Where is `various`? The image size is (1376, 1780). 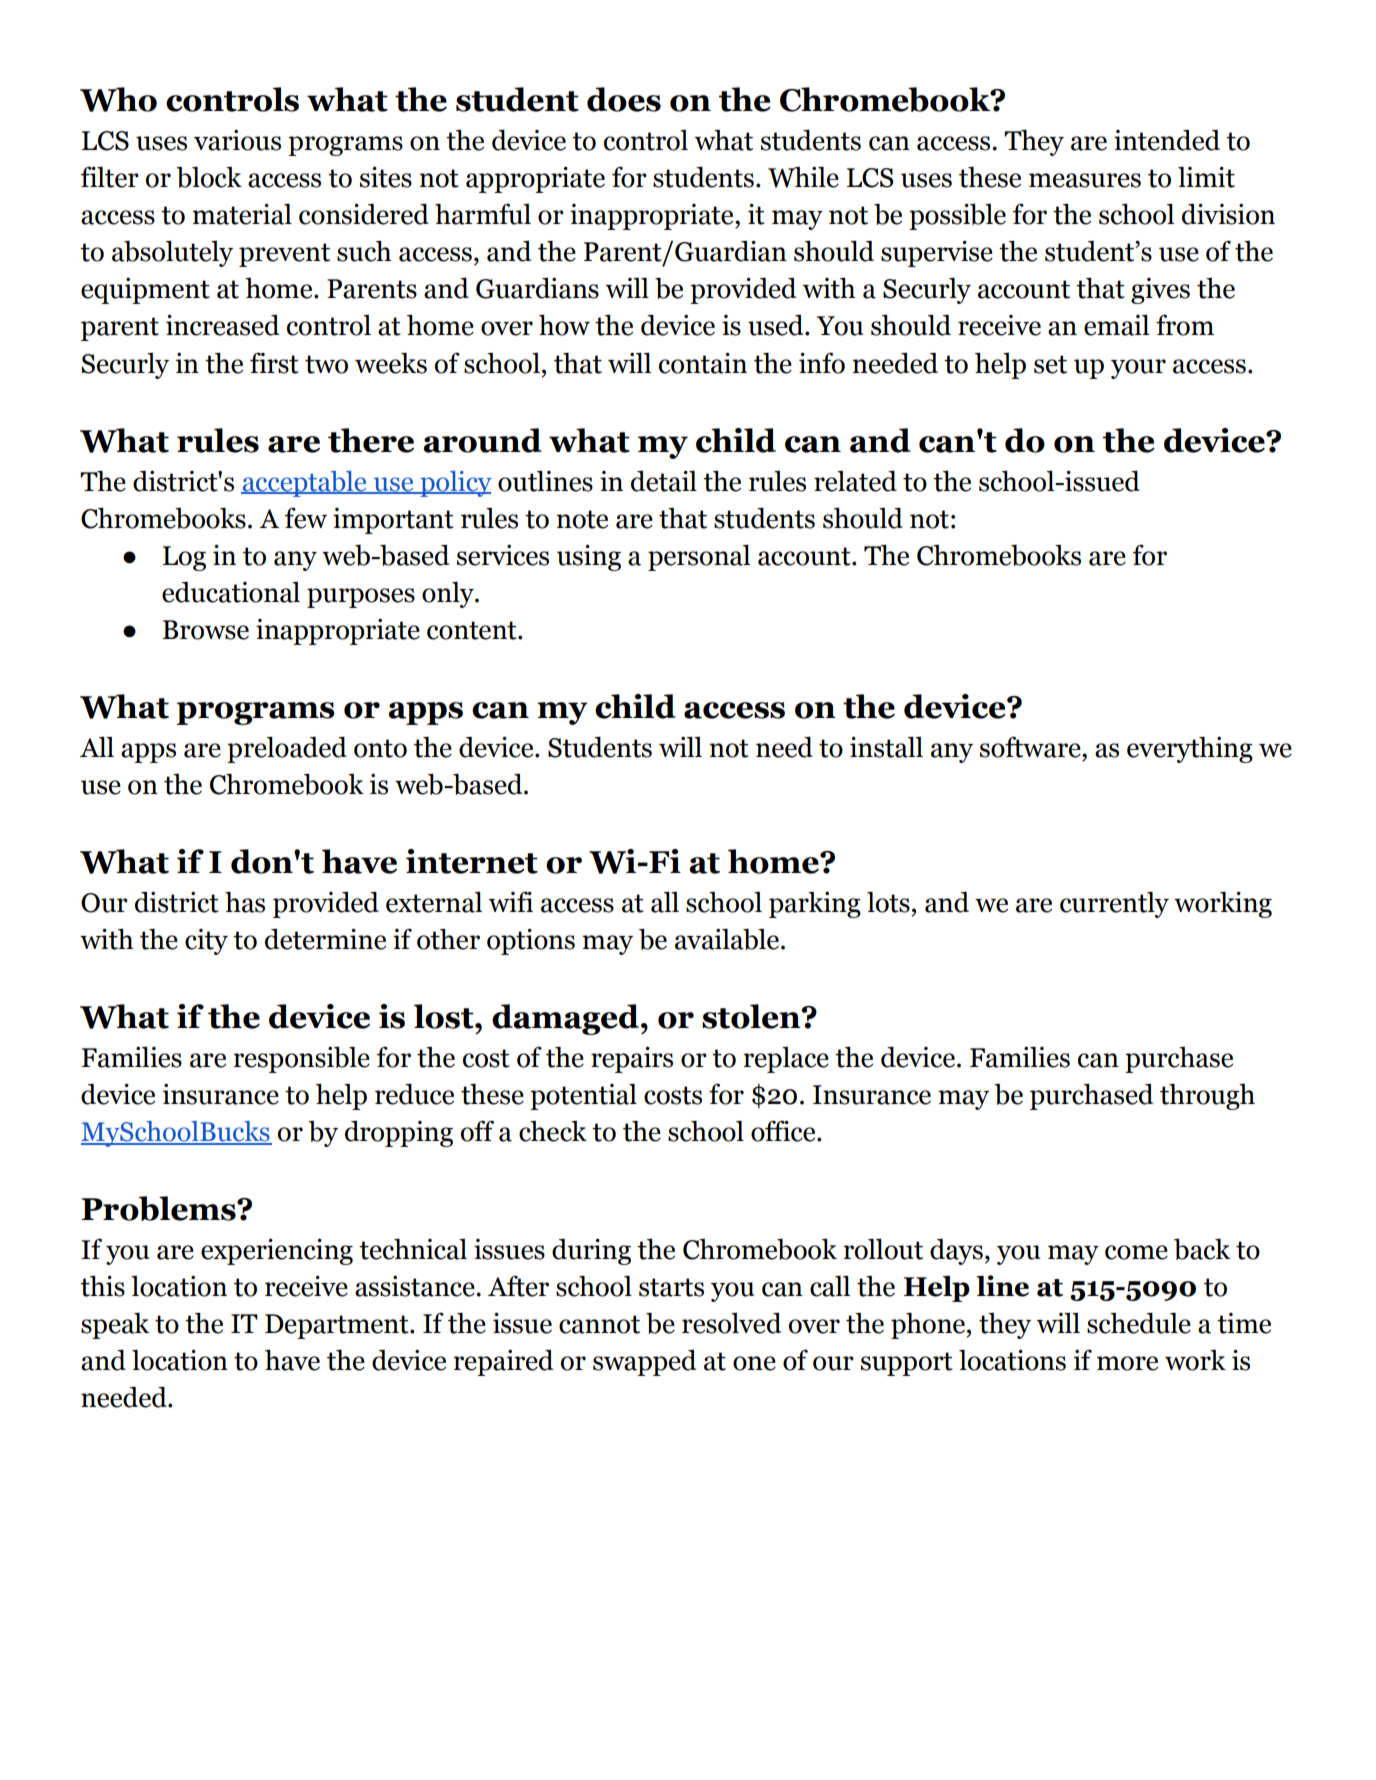 various is located at coordinates (237, 140).
